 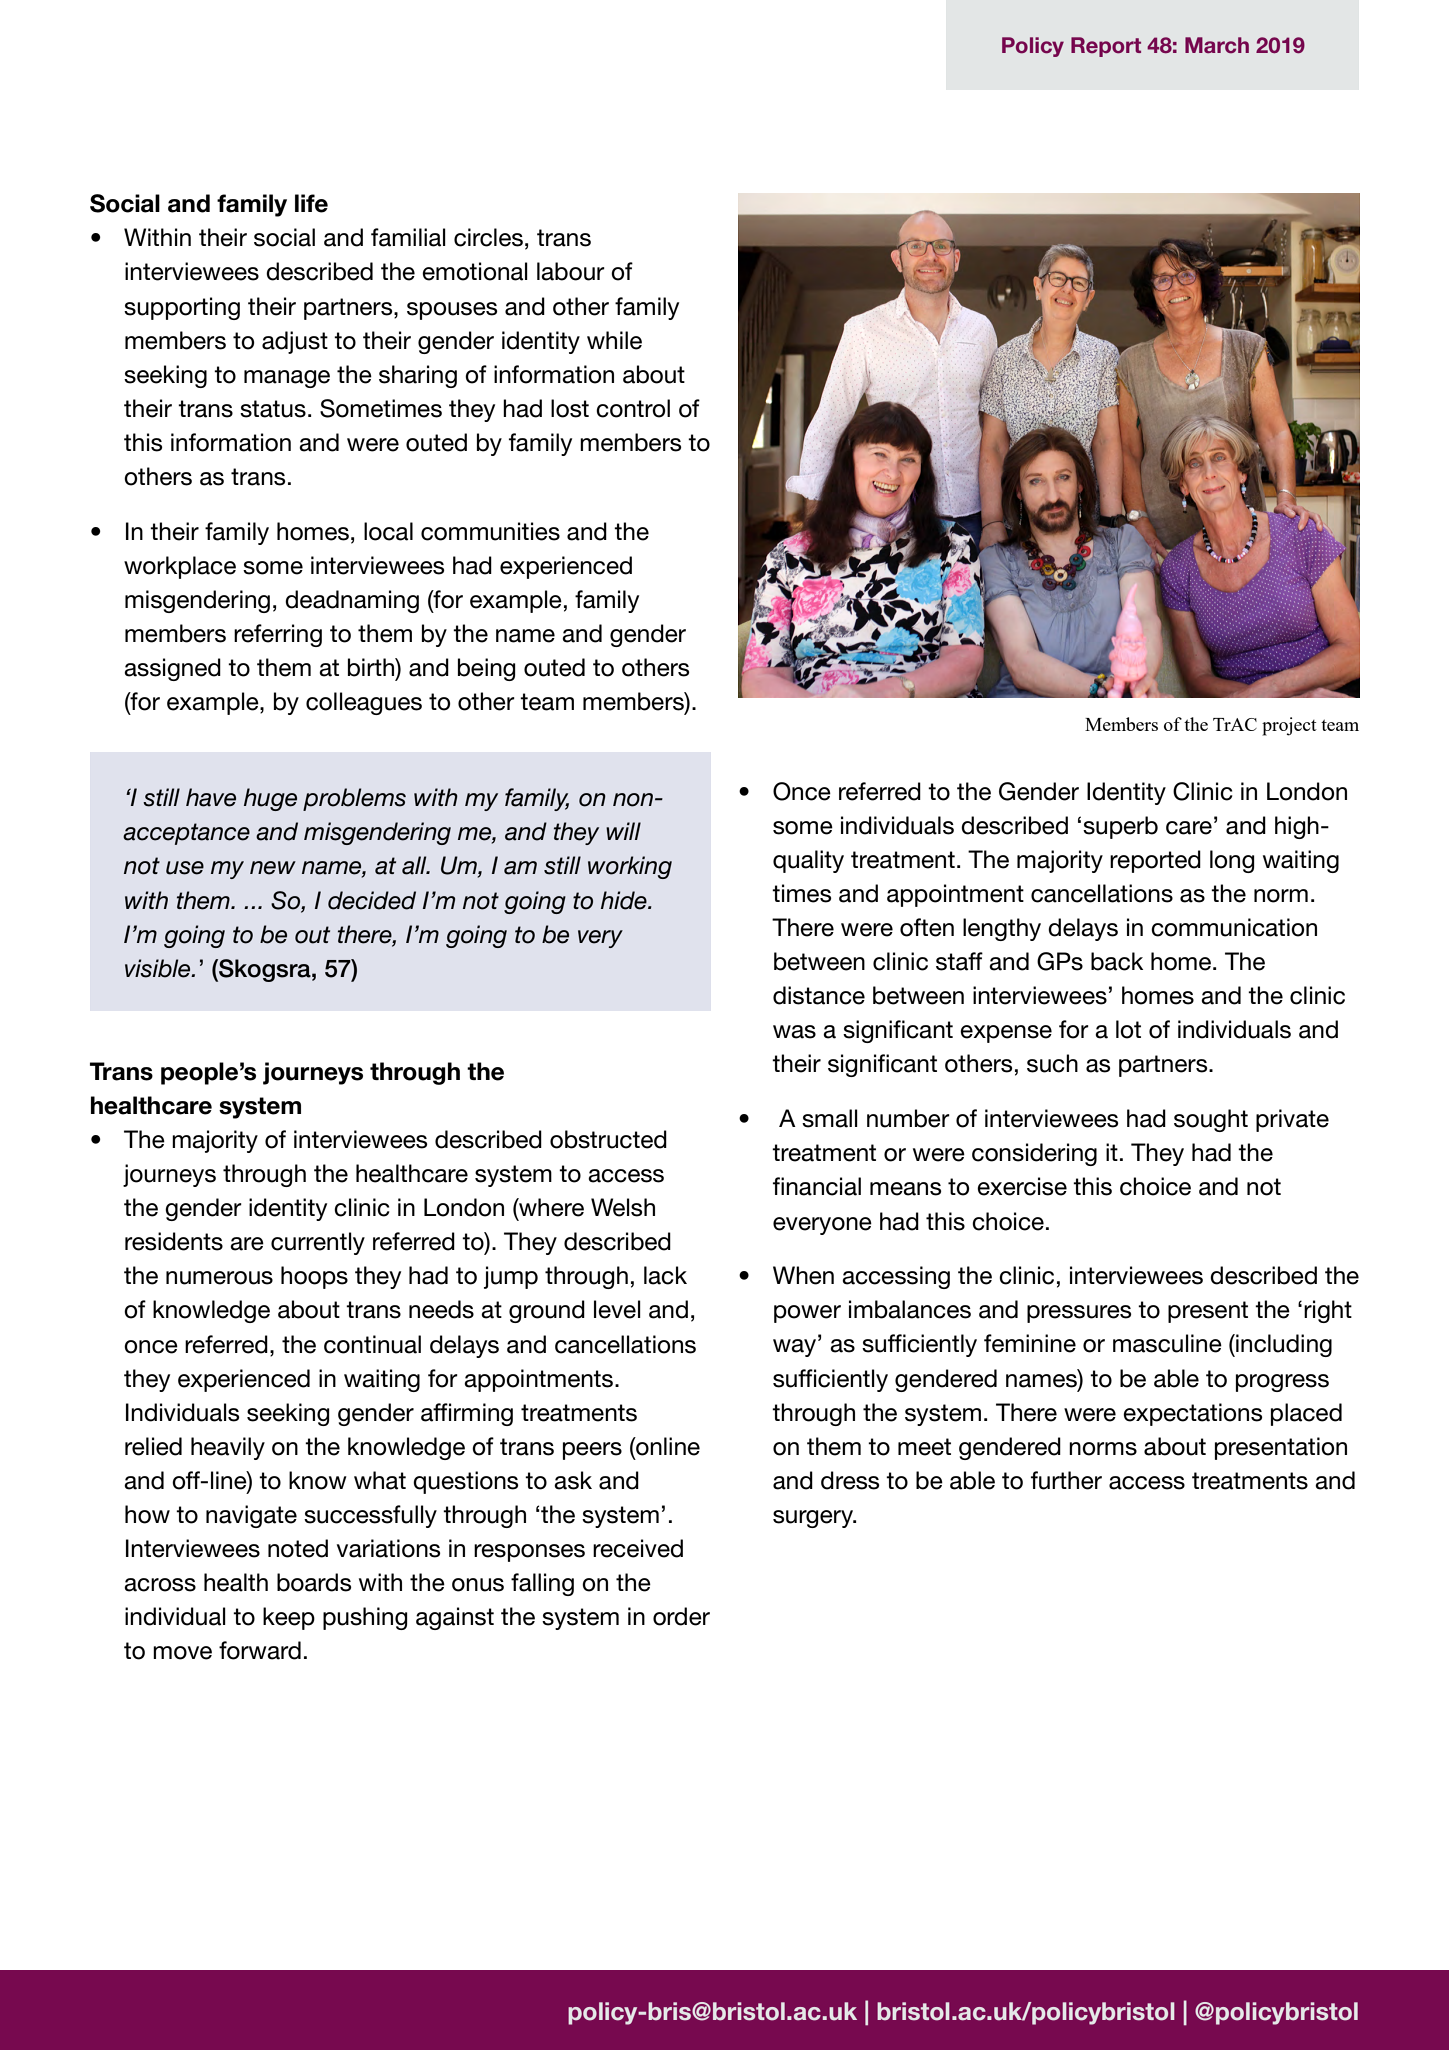 What do you see at coordinates (289, 1618) in the page?
I see `keep` at bounding box center [289, 1618].
